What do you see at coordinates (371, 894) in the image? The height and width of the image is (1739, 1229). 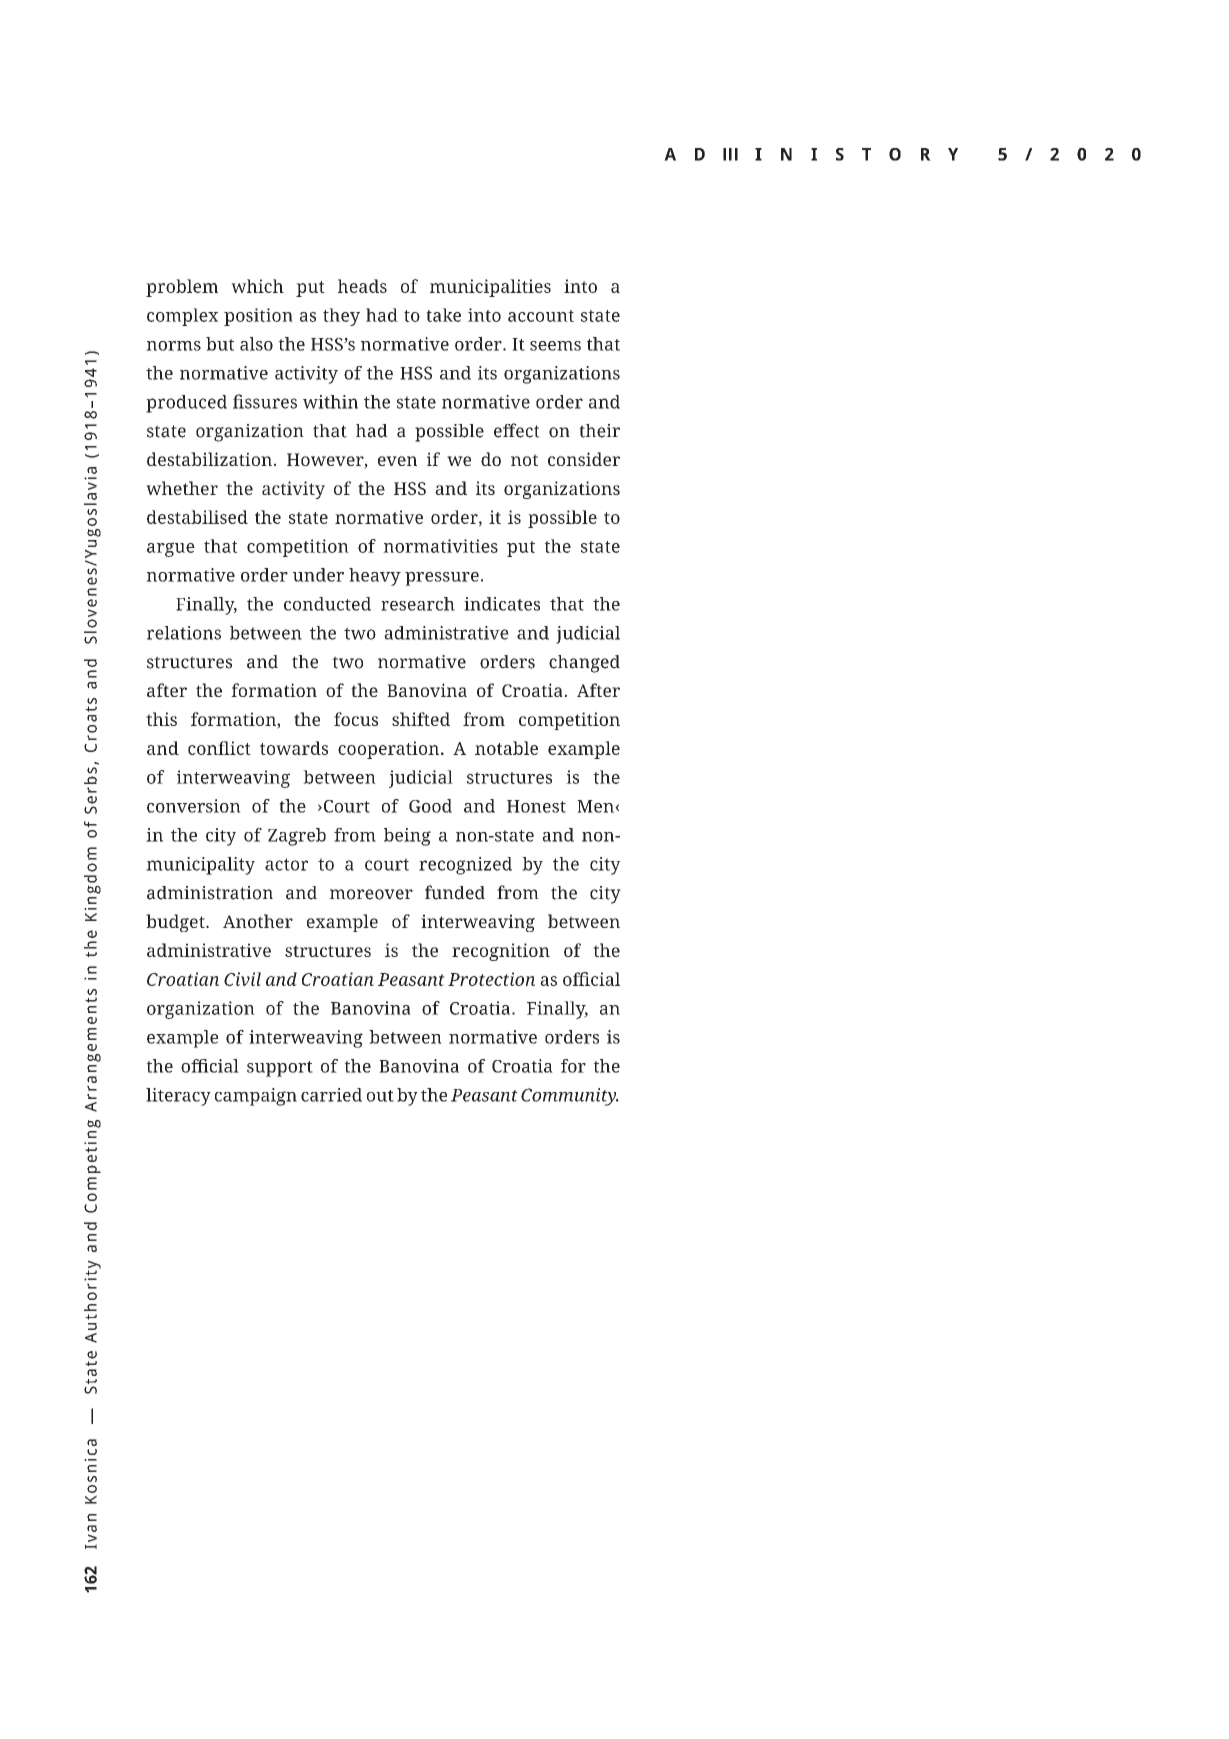 I see `moreover` at bounding box center [371, 894].
